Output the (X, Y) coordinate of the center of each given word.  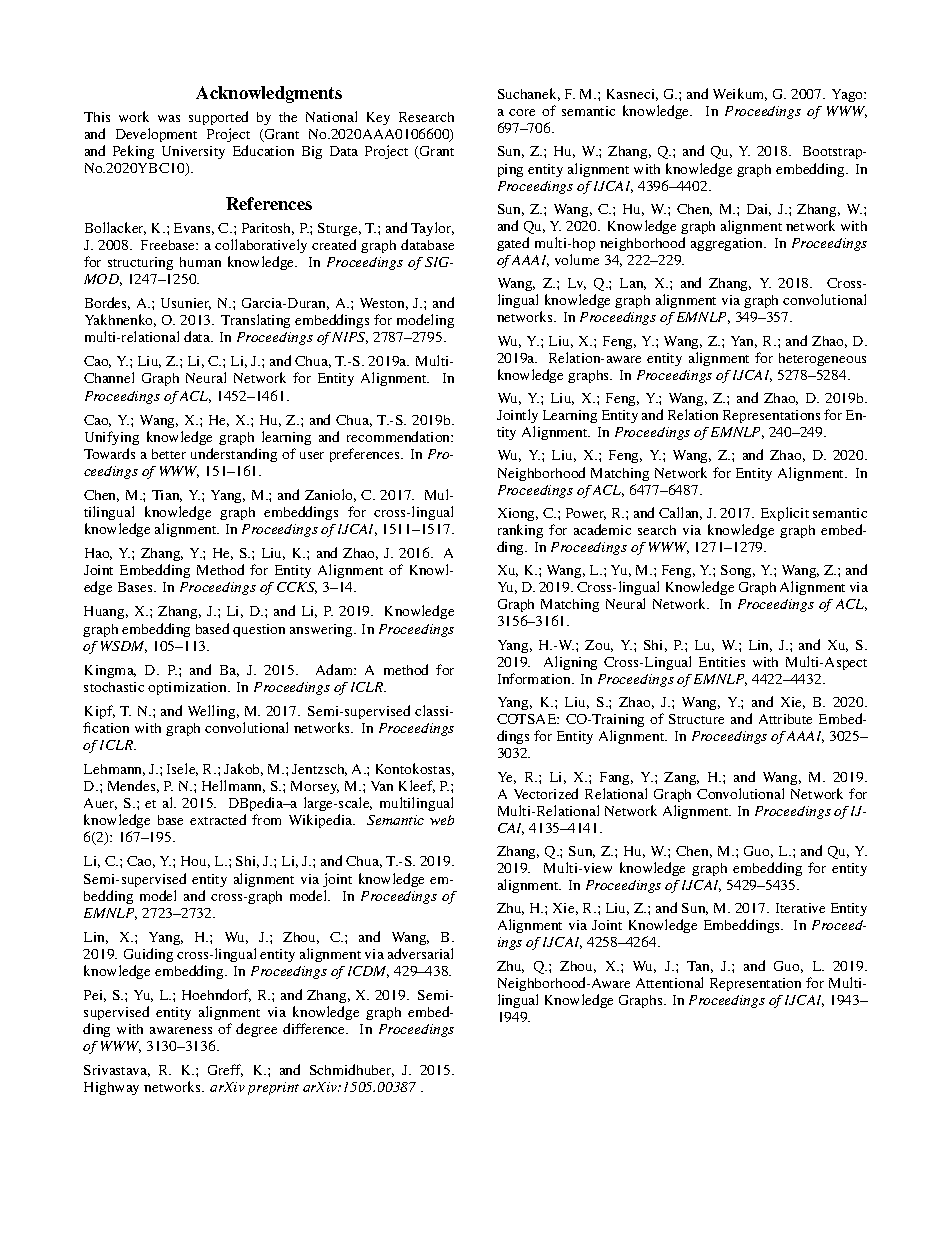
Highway (111, 1088)
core (522, 112)
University (193, 152)
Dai (759, 210)
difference (315, 1028)
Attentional (669, 982)
